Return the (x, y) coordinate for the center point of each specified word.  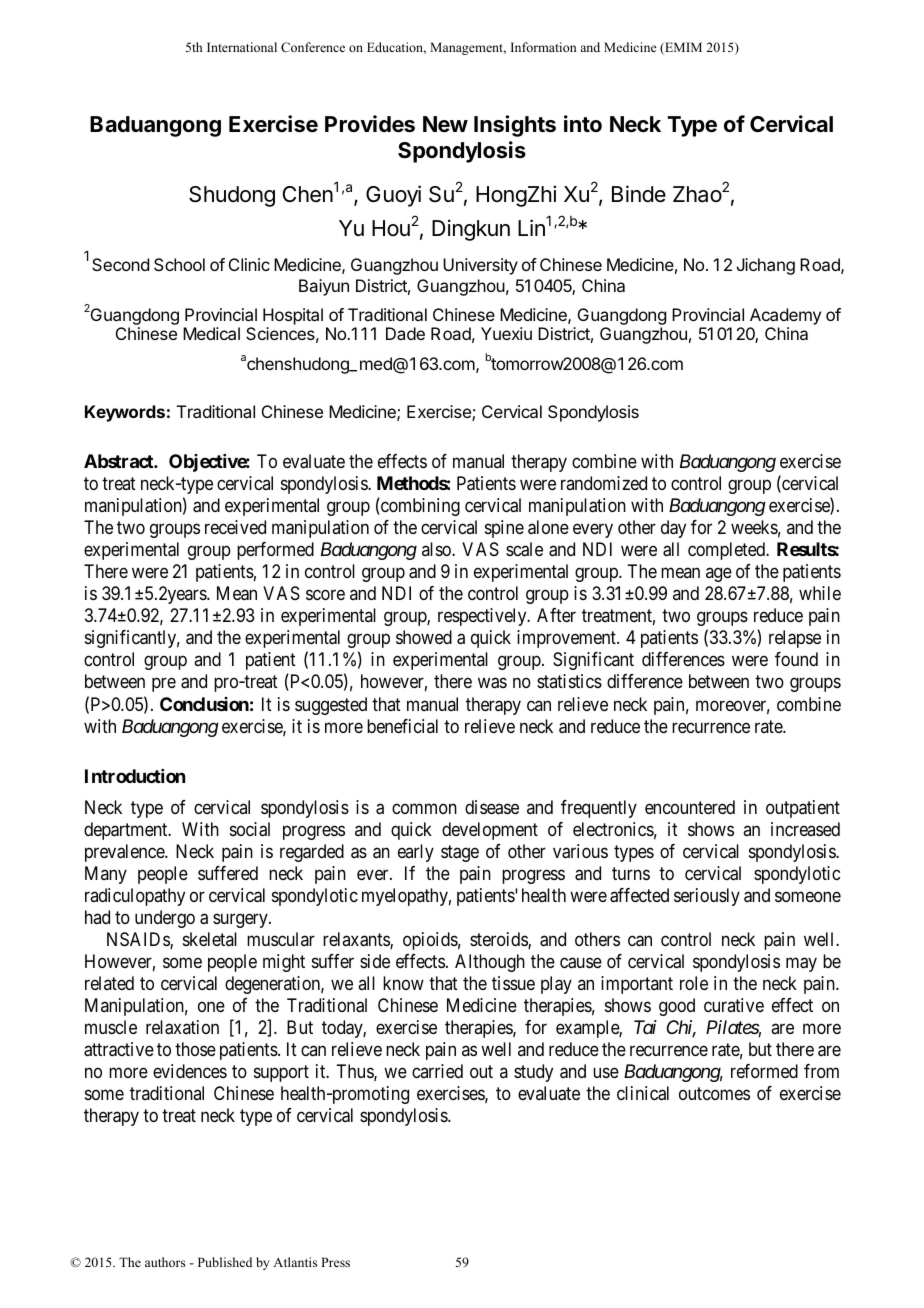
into (583, 123)
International (242, 47)
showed (424, 637)
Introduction (135, 776)
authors (165, 1262)
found (796, 659)
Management (468, 48)
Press (335, 1262)
